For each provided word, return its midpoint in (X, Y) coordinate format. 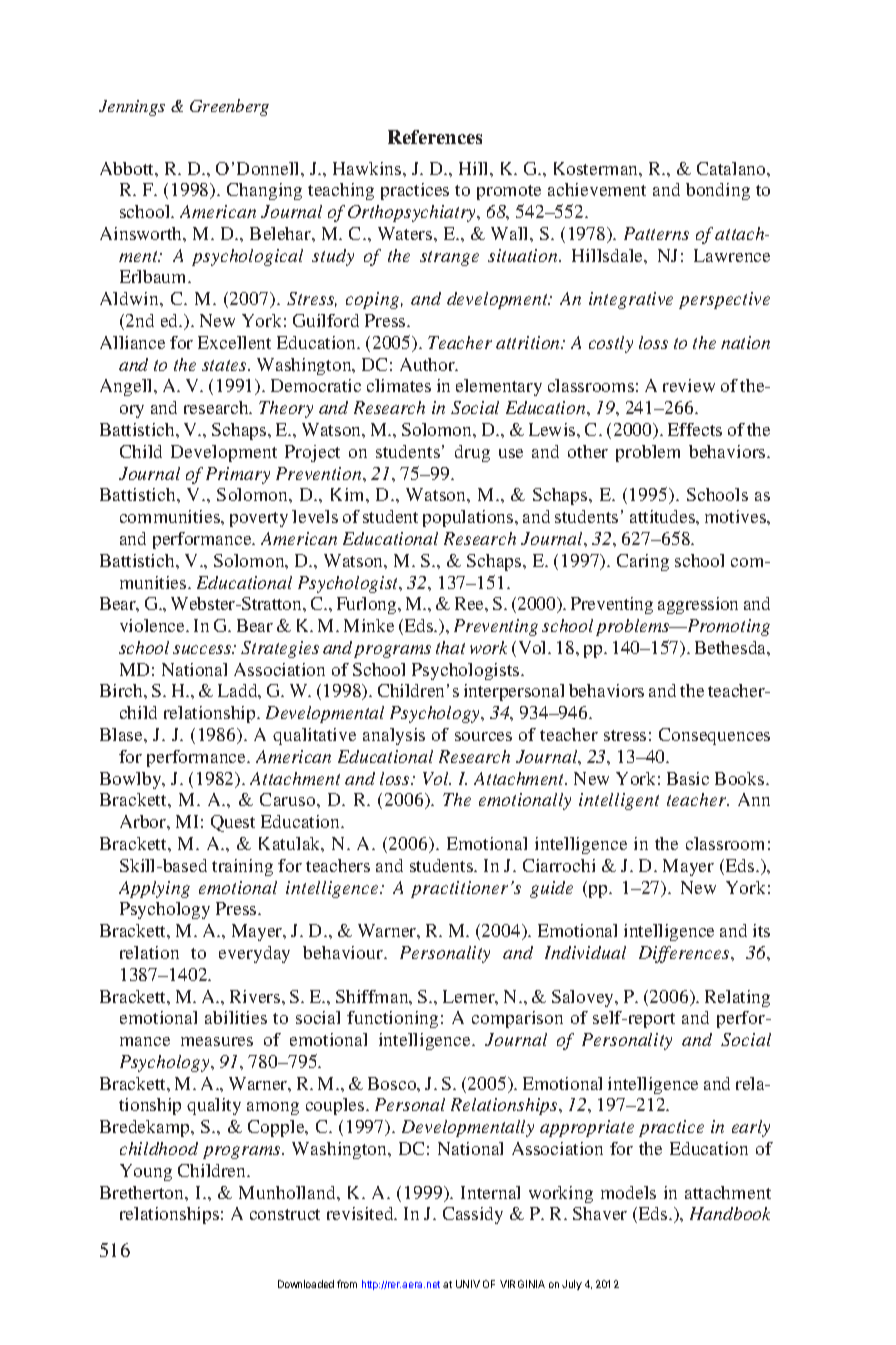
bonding (718, 191)
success (203, 649)
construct (285, 1214)
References (435, 137)
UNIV (468, 1284)
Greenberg (229, 107)
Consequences (714, 736)
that (450, 647)
